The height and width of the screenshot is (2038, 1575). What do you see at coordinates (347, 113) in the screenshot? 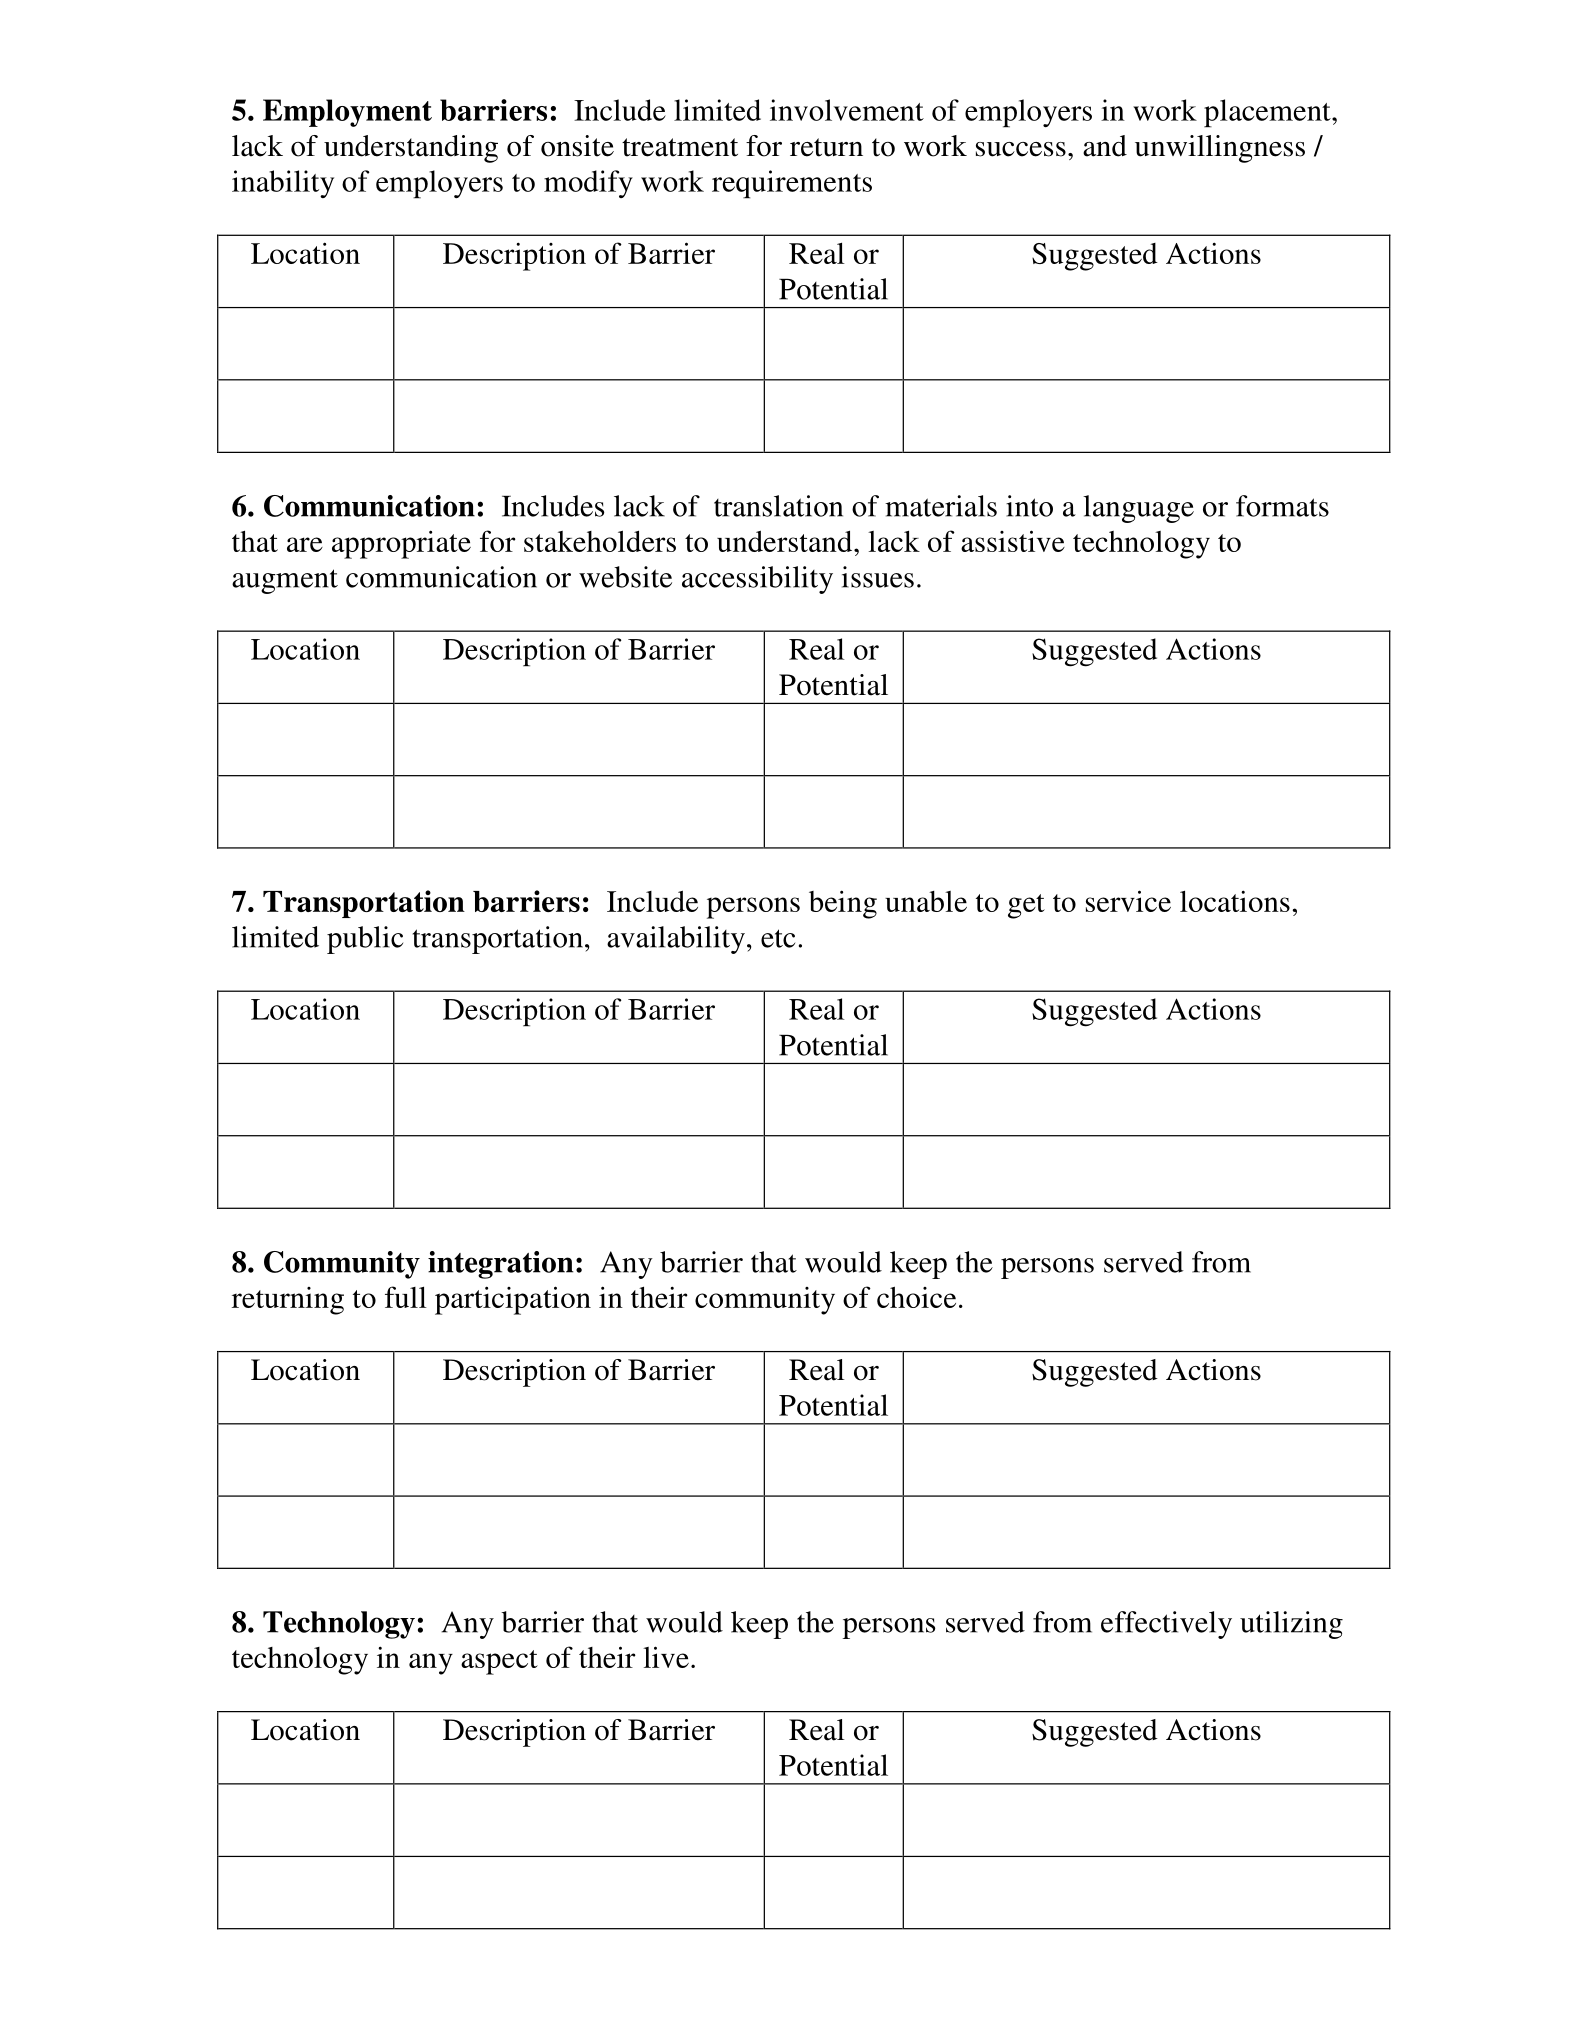
I see `Employment` at bounding box center [347, 113].
